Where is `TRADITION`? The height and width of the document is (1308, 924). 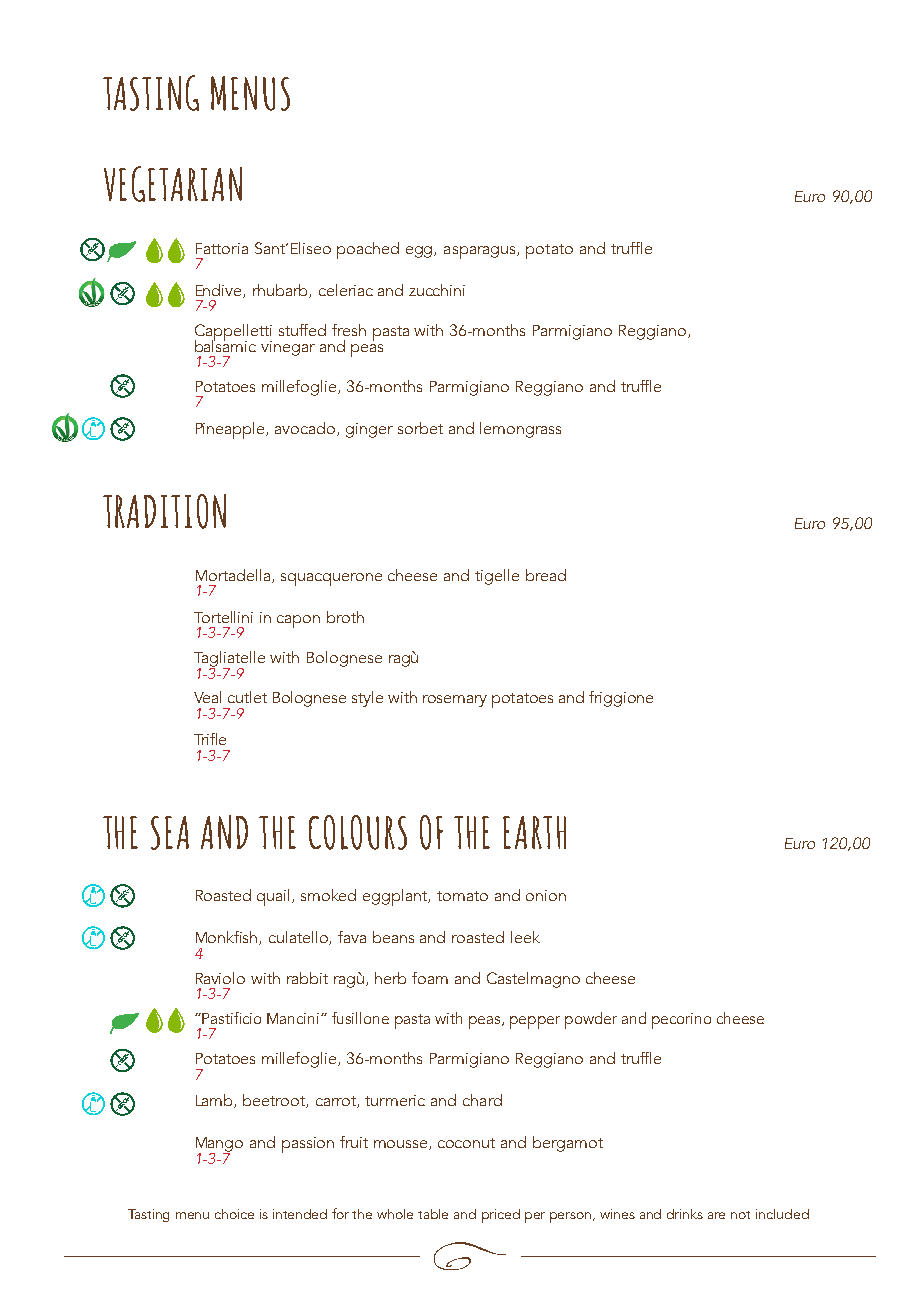 TRADITION is located at coordinates (164, 511).
